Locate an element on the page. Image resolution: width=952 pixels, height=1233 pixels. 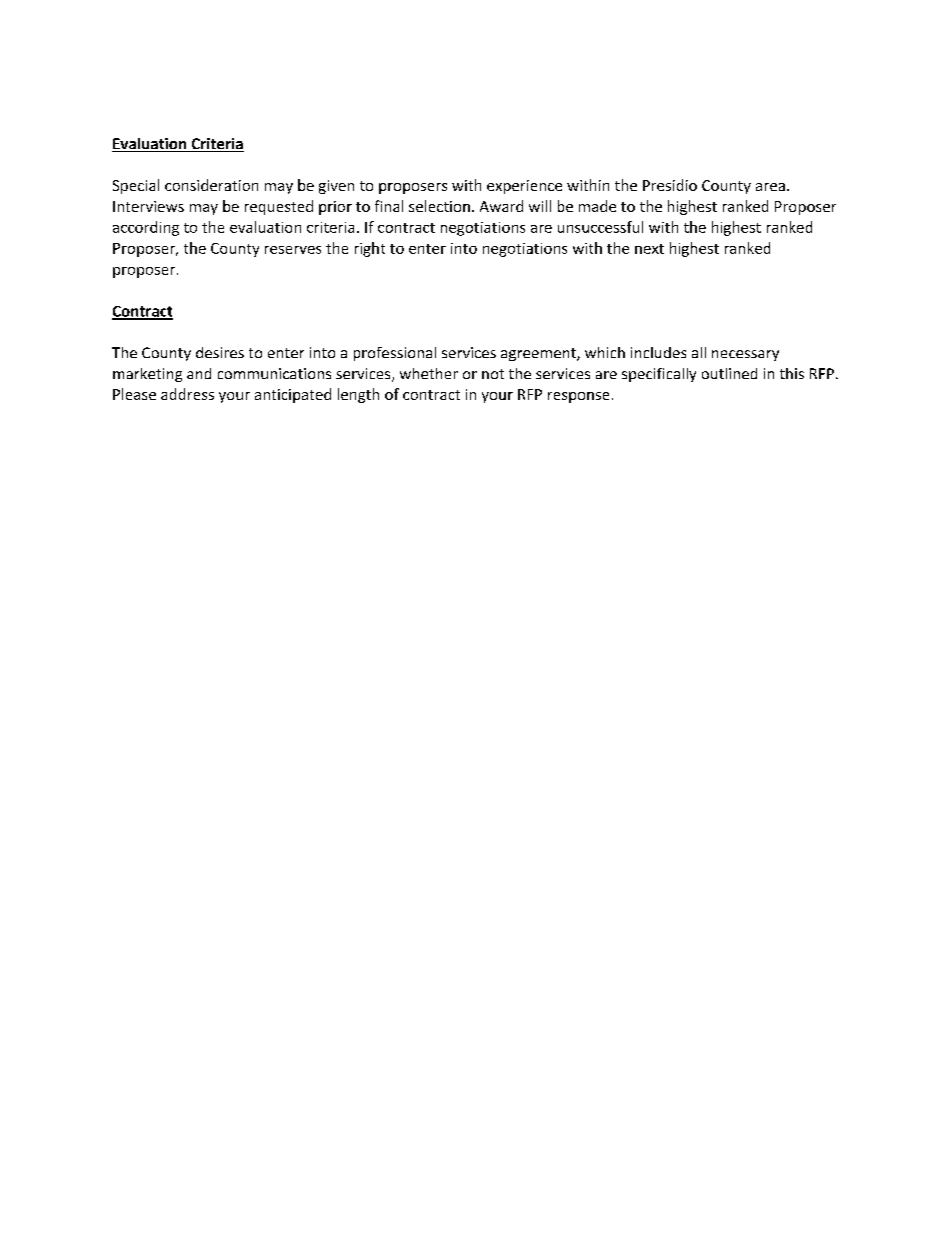
experience is located at coordinates (524, 187).
